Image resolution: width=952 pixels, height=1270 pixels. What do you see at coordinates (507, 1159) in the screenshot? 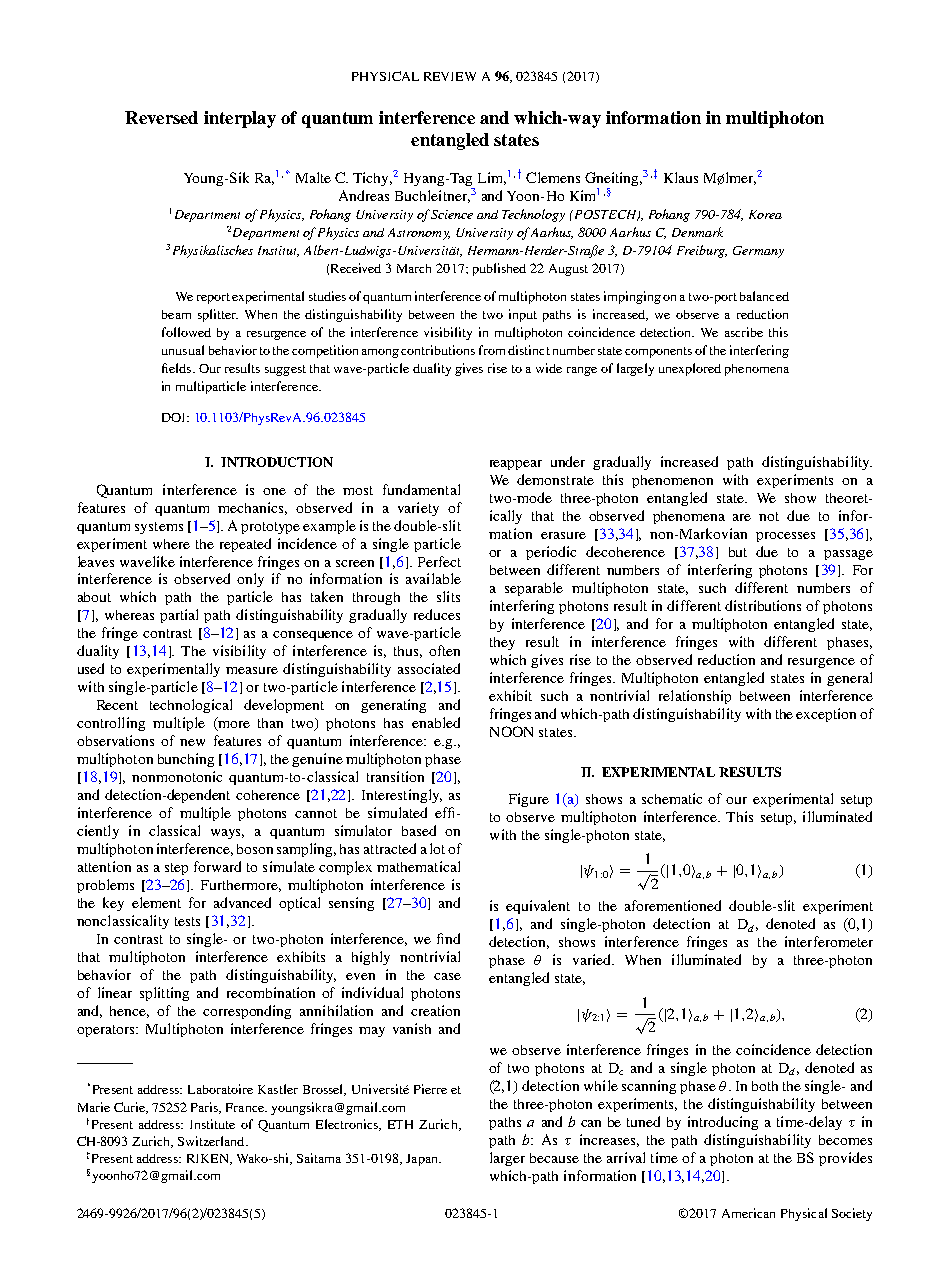
I see `larger` at bounding box center [507, 1159].
